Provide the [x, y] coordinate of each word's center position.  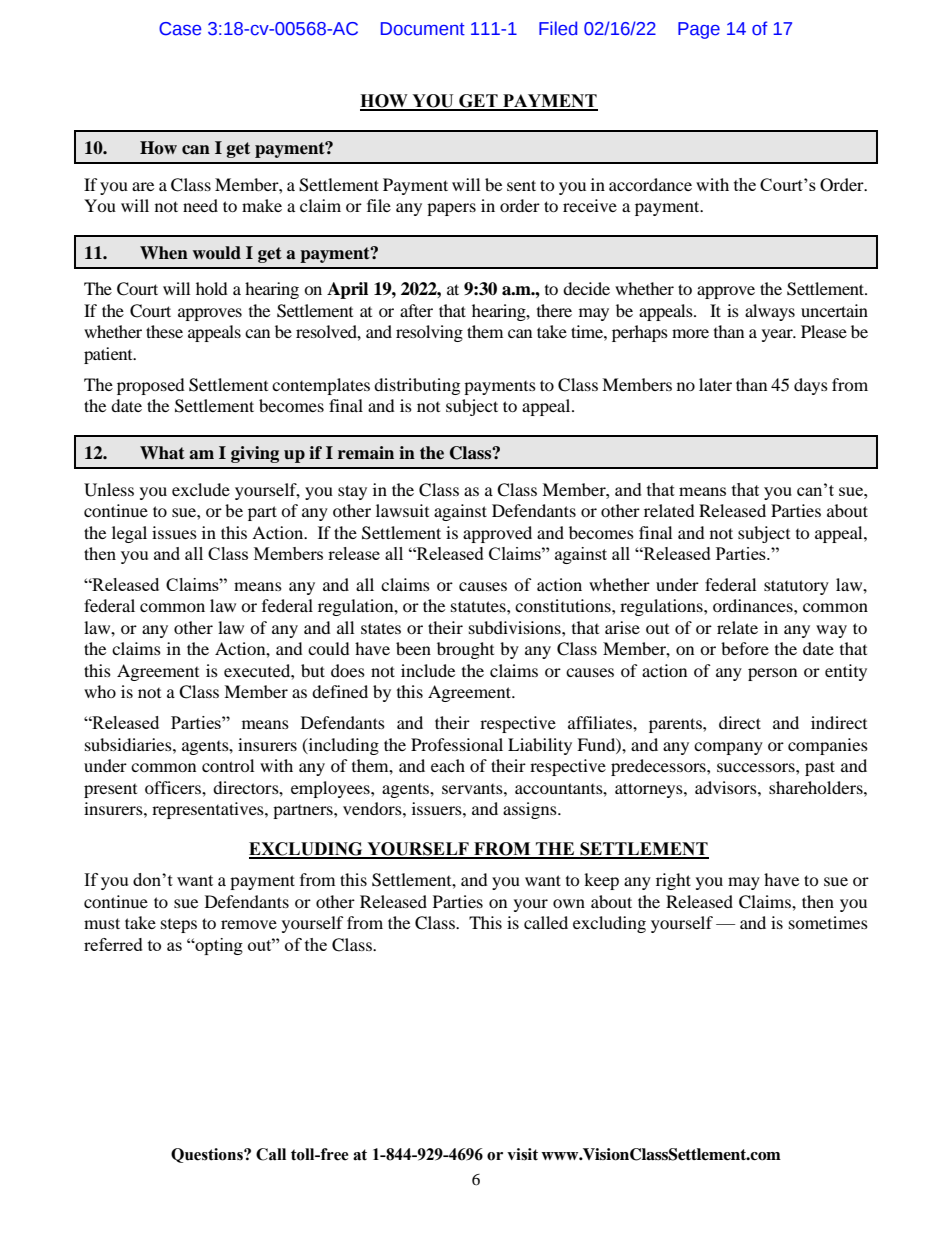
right [673, 881]
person [772, 674]
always [770, 312]
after [416, 310]
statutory [796, 587]
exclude [201, 489]
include [428, 670]
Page [699, 30]
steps [179, 926]
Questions [208, 1155]
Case [180, 29]
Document [423, 29]
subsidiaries [129, 744]
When [164, 253]
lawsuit [402, 510]
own [569, 903]
